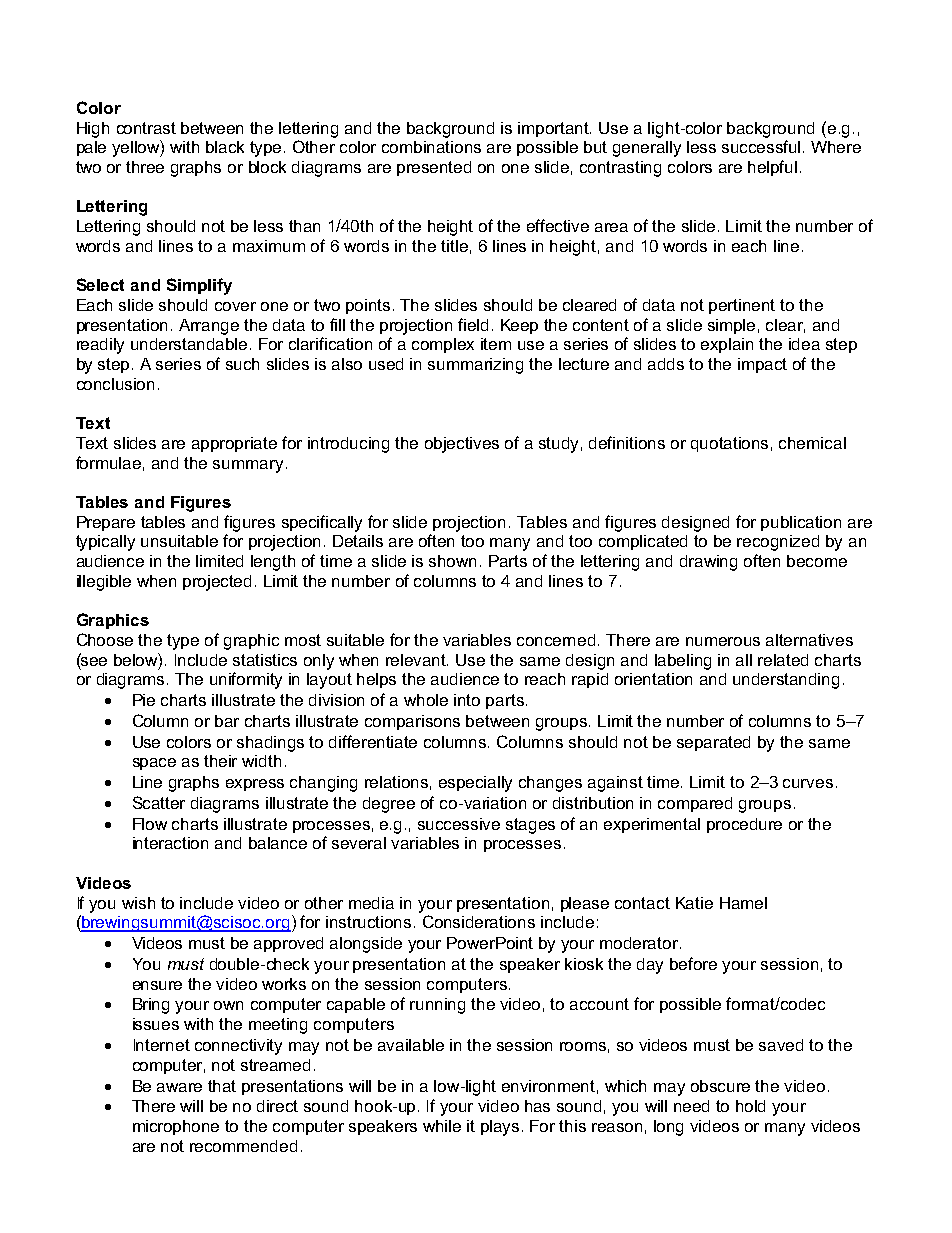 Image resolution: width=952 pixels, height=1233 pixels. I want to click on numerous, so click(723, 641).
